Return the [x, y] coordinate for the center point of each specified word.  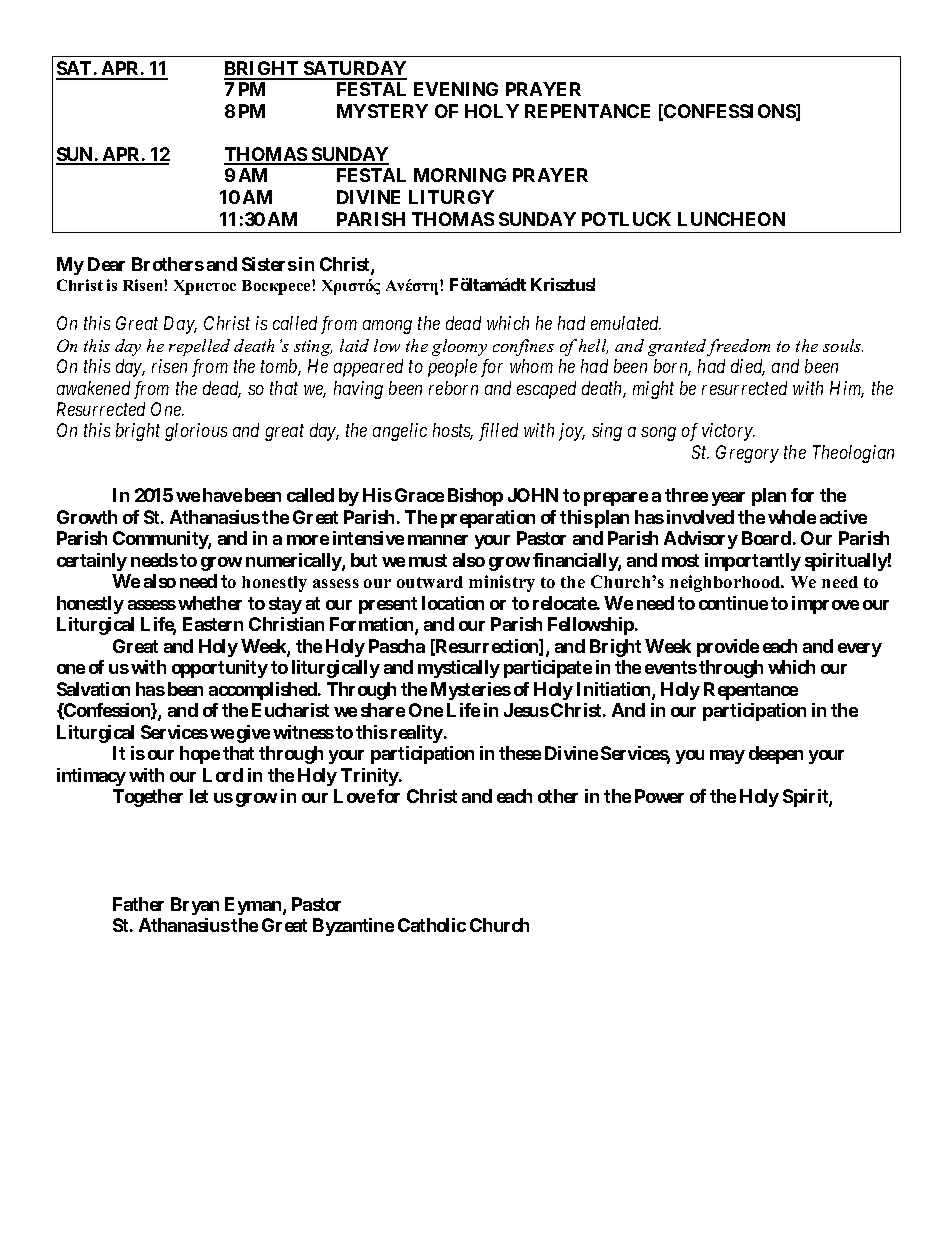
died [748, 367]
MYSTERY [382, 111]
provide [728, 648]
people [452, 368]
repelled [199, 347]
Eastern [213, 624]
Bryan [195, 906]
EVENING [456, 89]
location [453, 603]
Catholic [432, 925]
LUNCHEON [731, 219]
